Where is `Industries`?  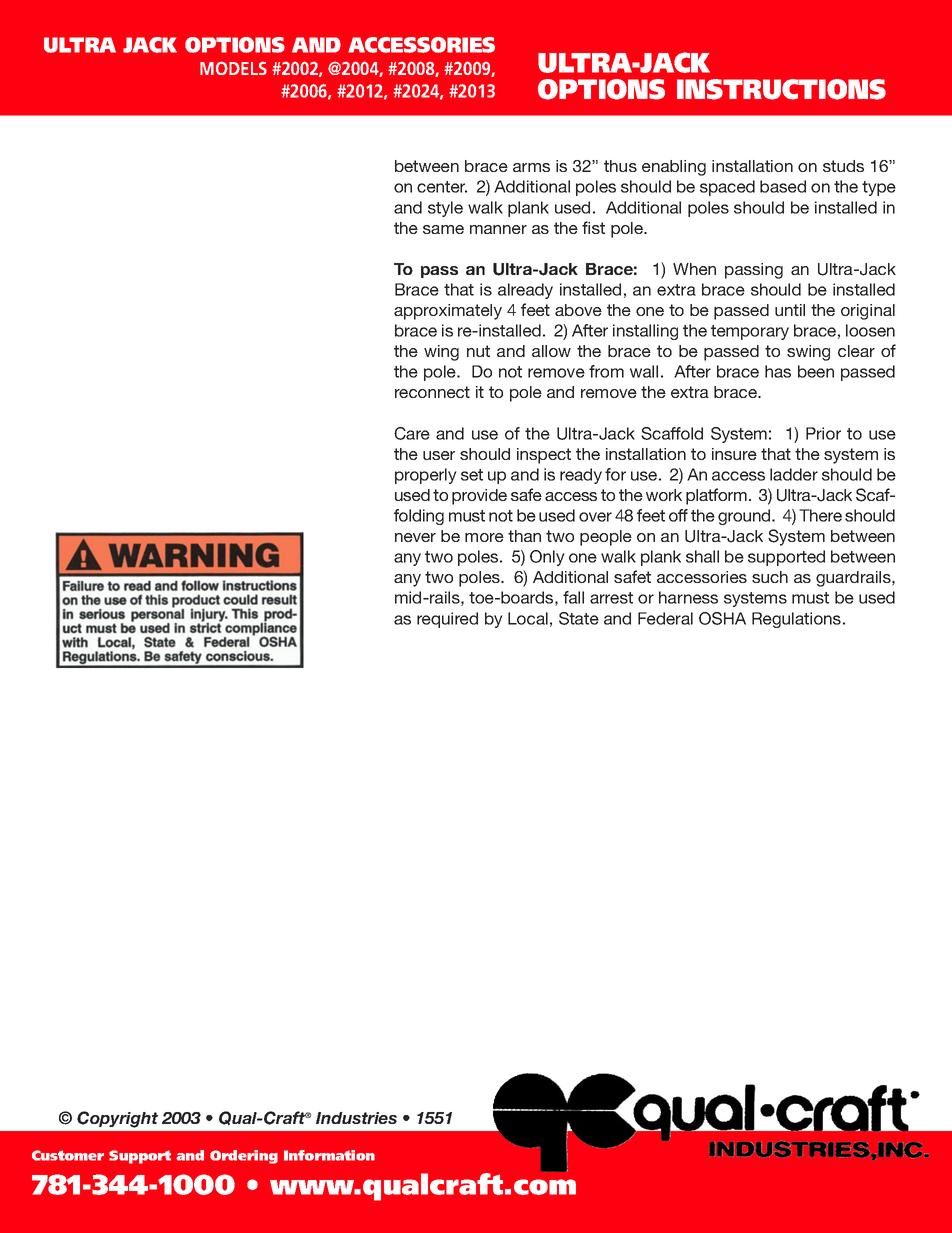
Industries is located at coordinates (356, 1118).
